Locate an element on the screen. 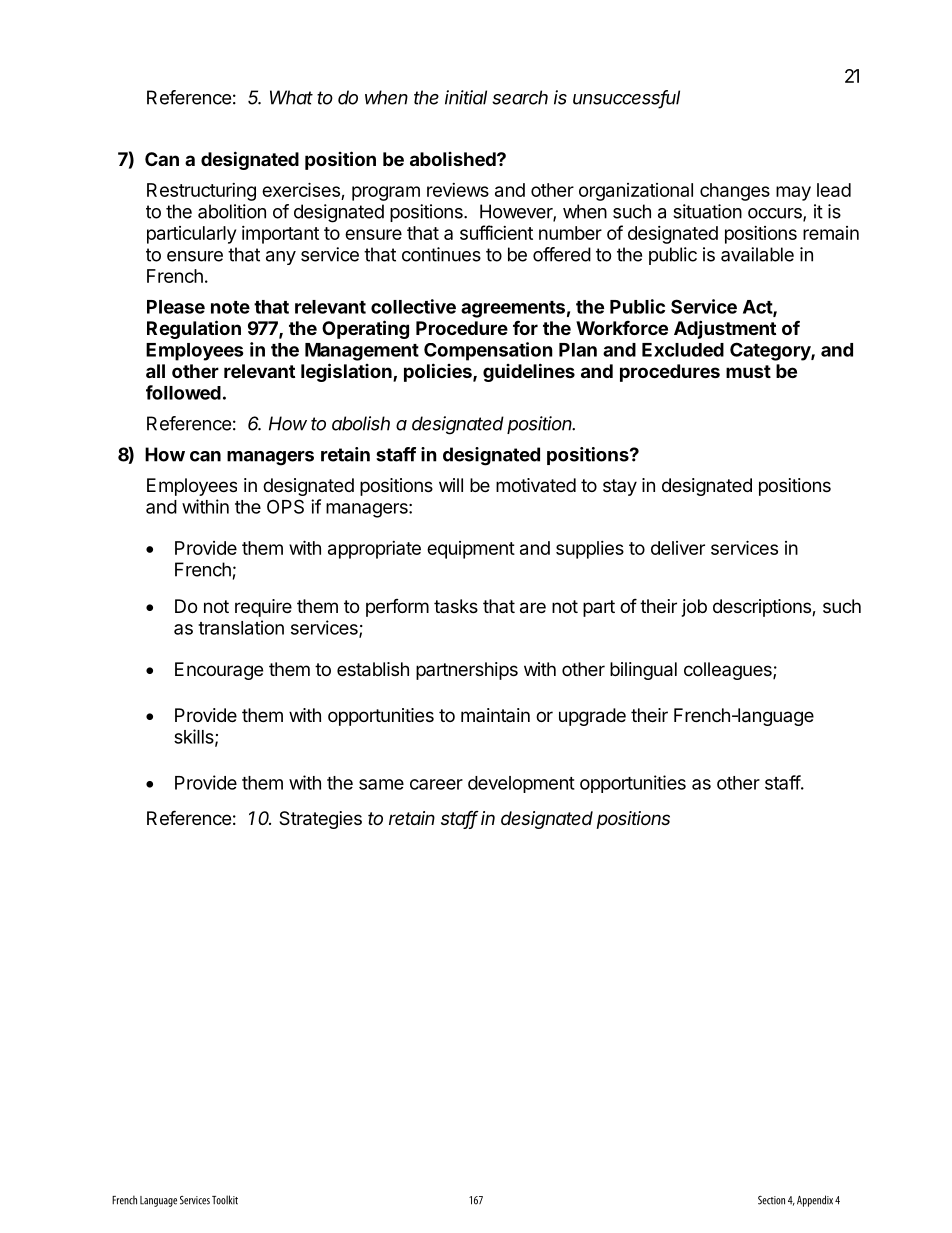 The image size is (952, 1233). deliver is located at coordinates (678, 548).
